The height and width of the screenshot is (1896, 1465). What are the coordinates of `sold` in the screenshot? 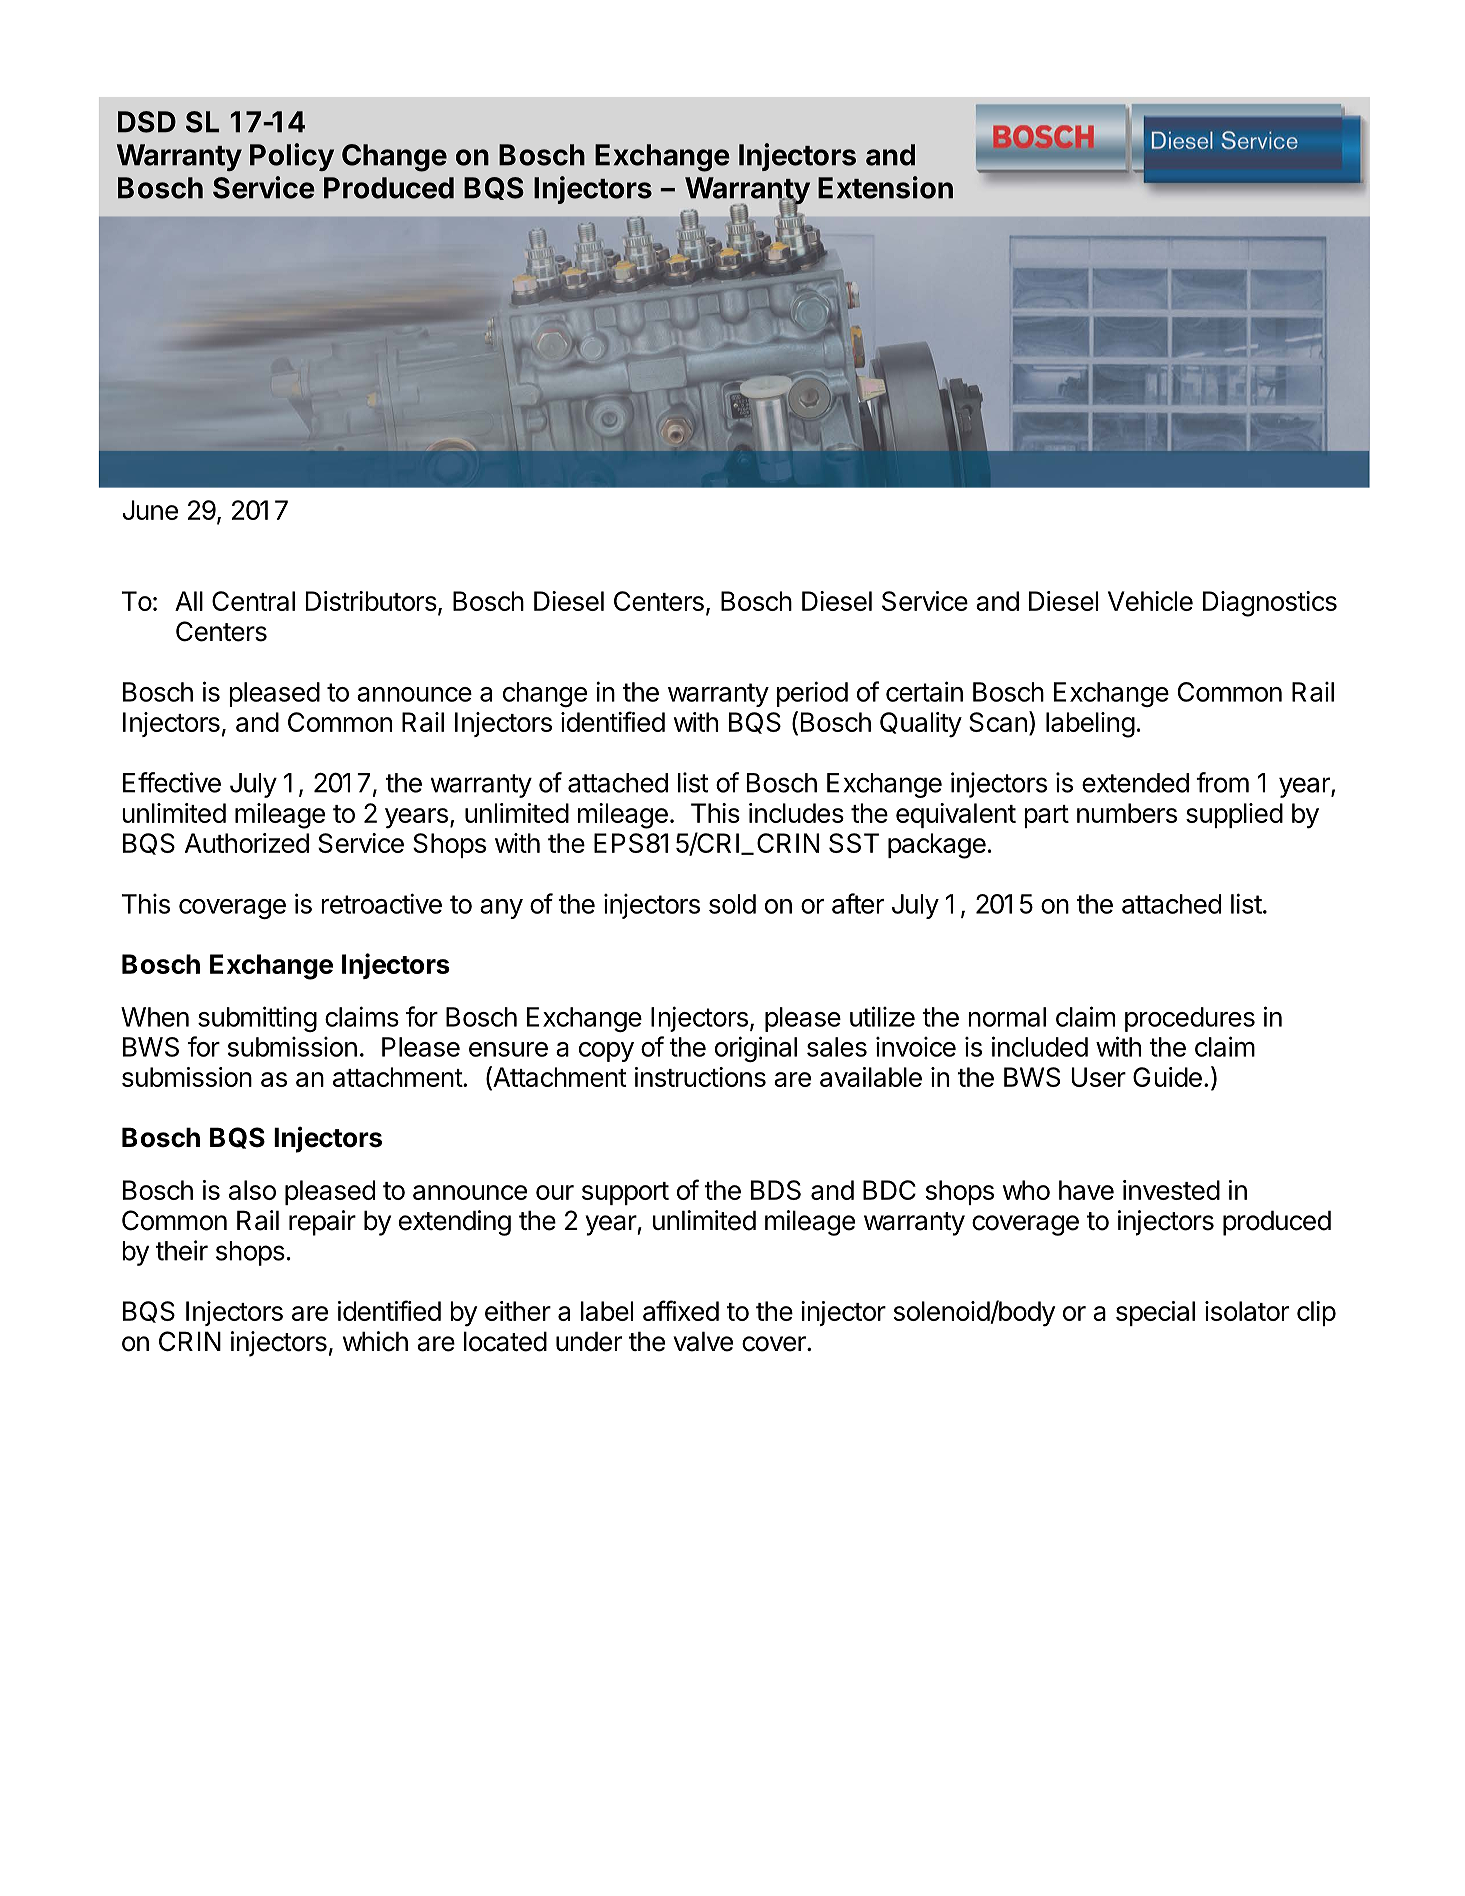 It's located at (732, 904).
